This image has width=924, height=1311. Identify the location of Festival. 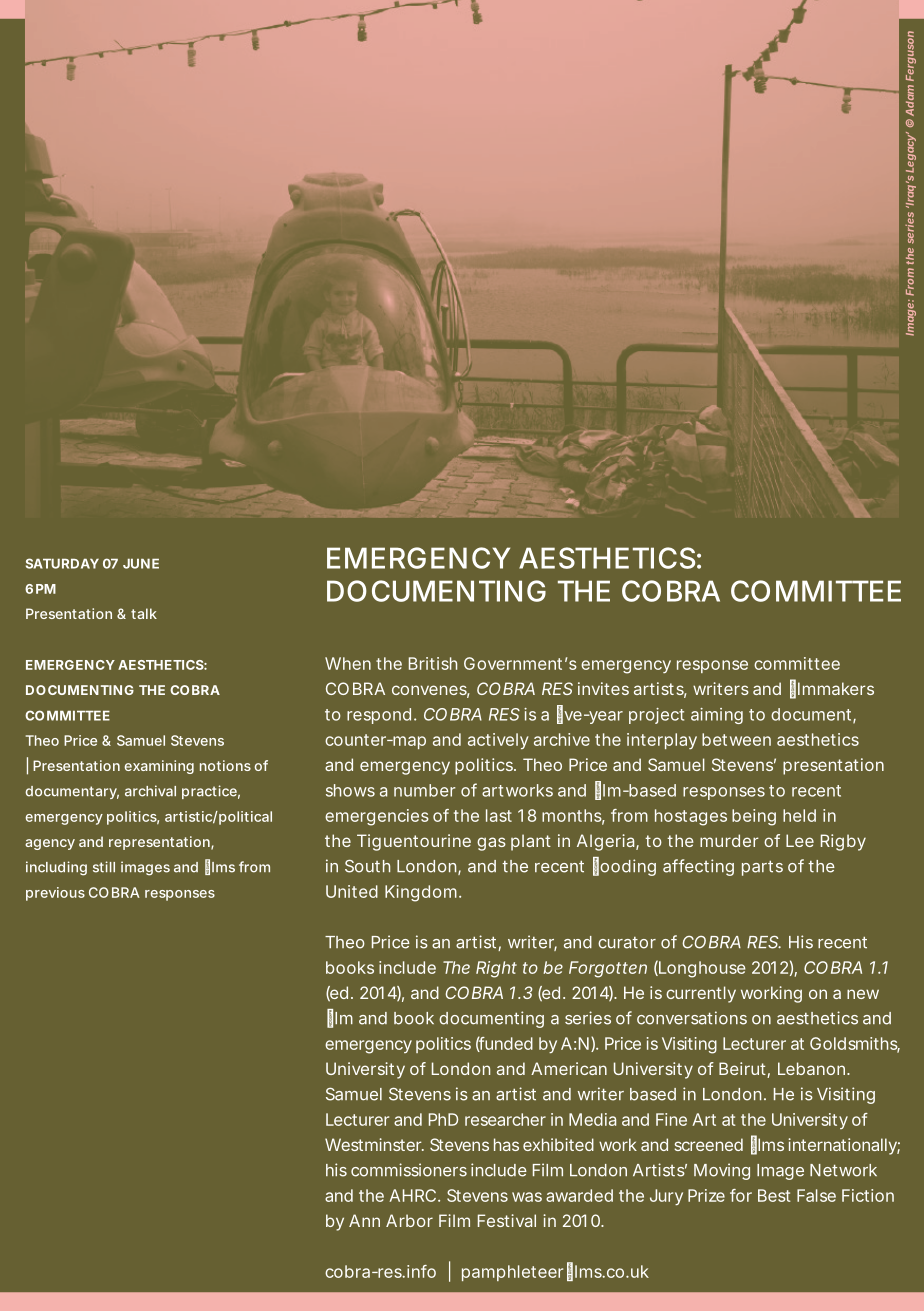
(507, 1220).
